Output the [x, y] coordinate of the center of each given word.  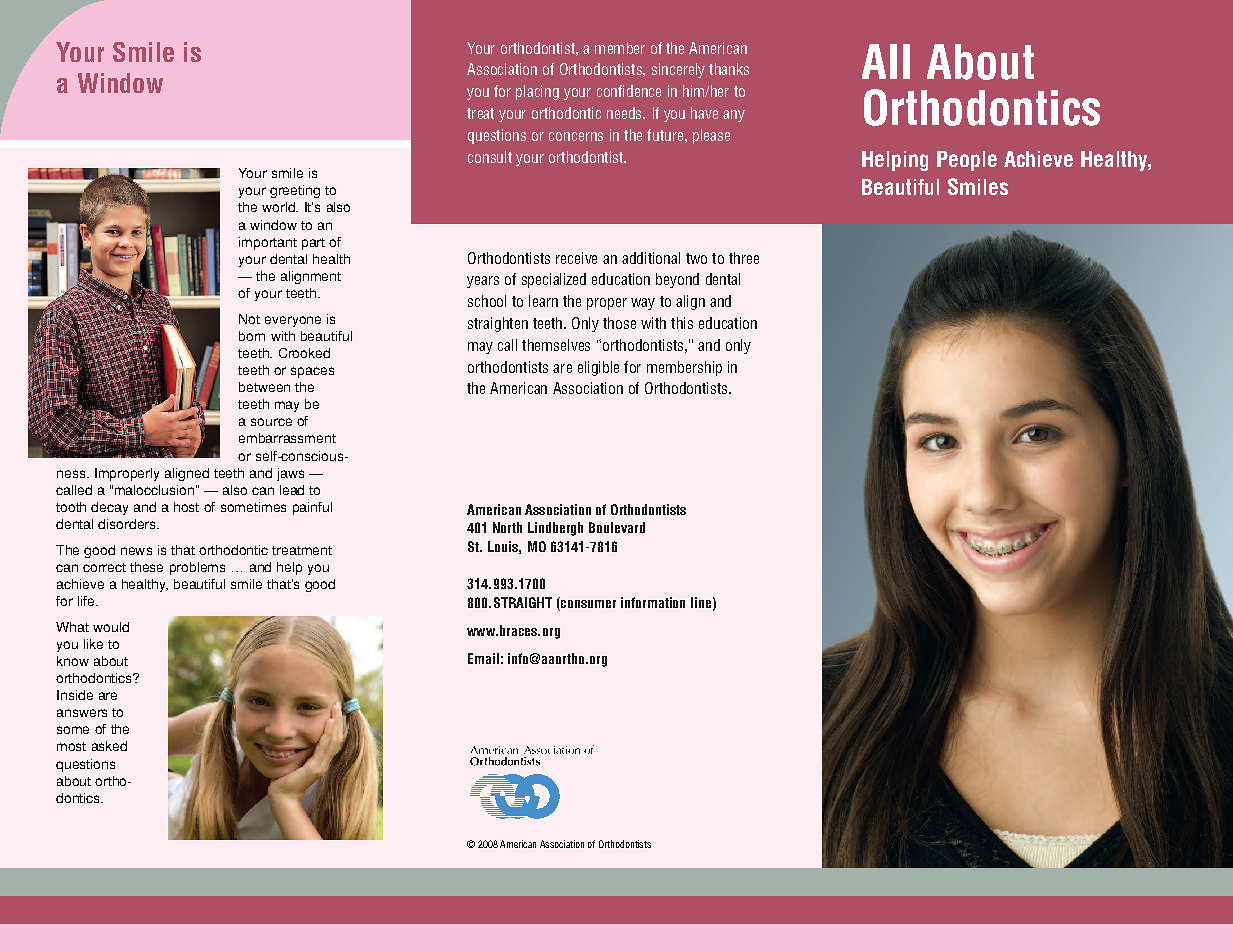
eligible [598, 368]
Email [483, 658]
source [271, 422]
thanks [729, 69]
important [268, 243]
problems [197, 568]
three [744, 258]
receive [576, 258]
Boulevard [617, 527]
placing [537, 92]
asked [109, 746]
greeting [295, 191]
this [682, 323]
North [507, 527]
